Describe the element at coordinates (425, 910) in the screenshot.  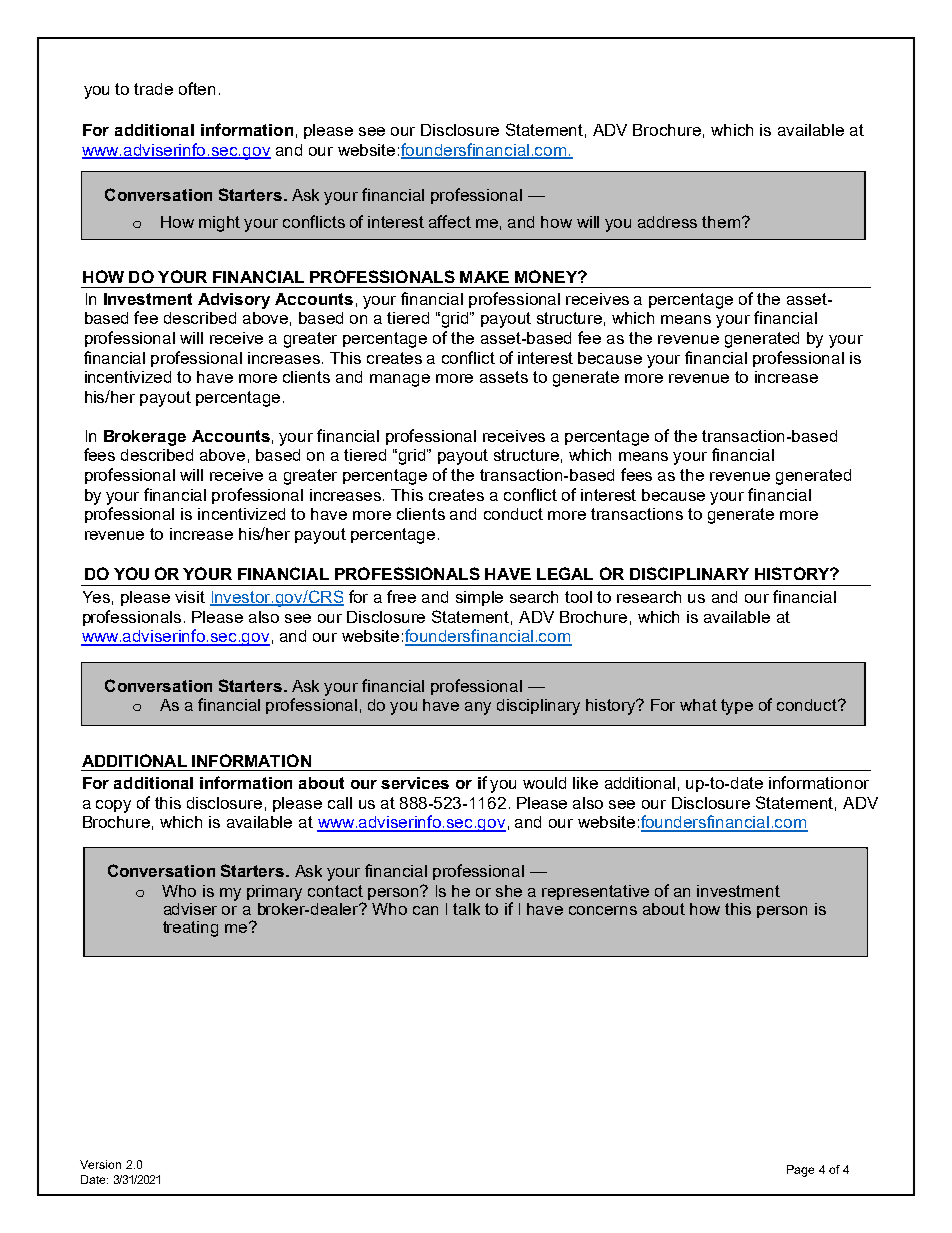
I see `can` at that location.
